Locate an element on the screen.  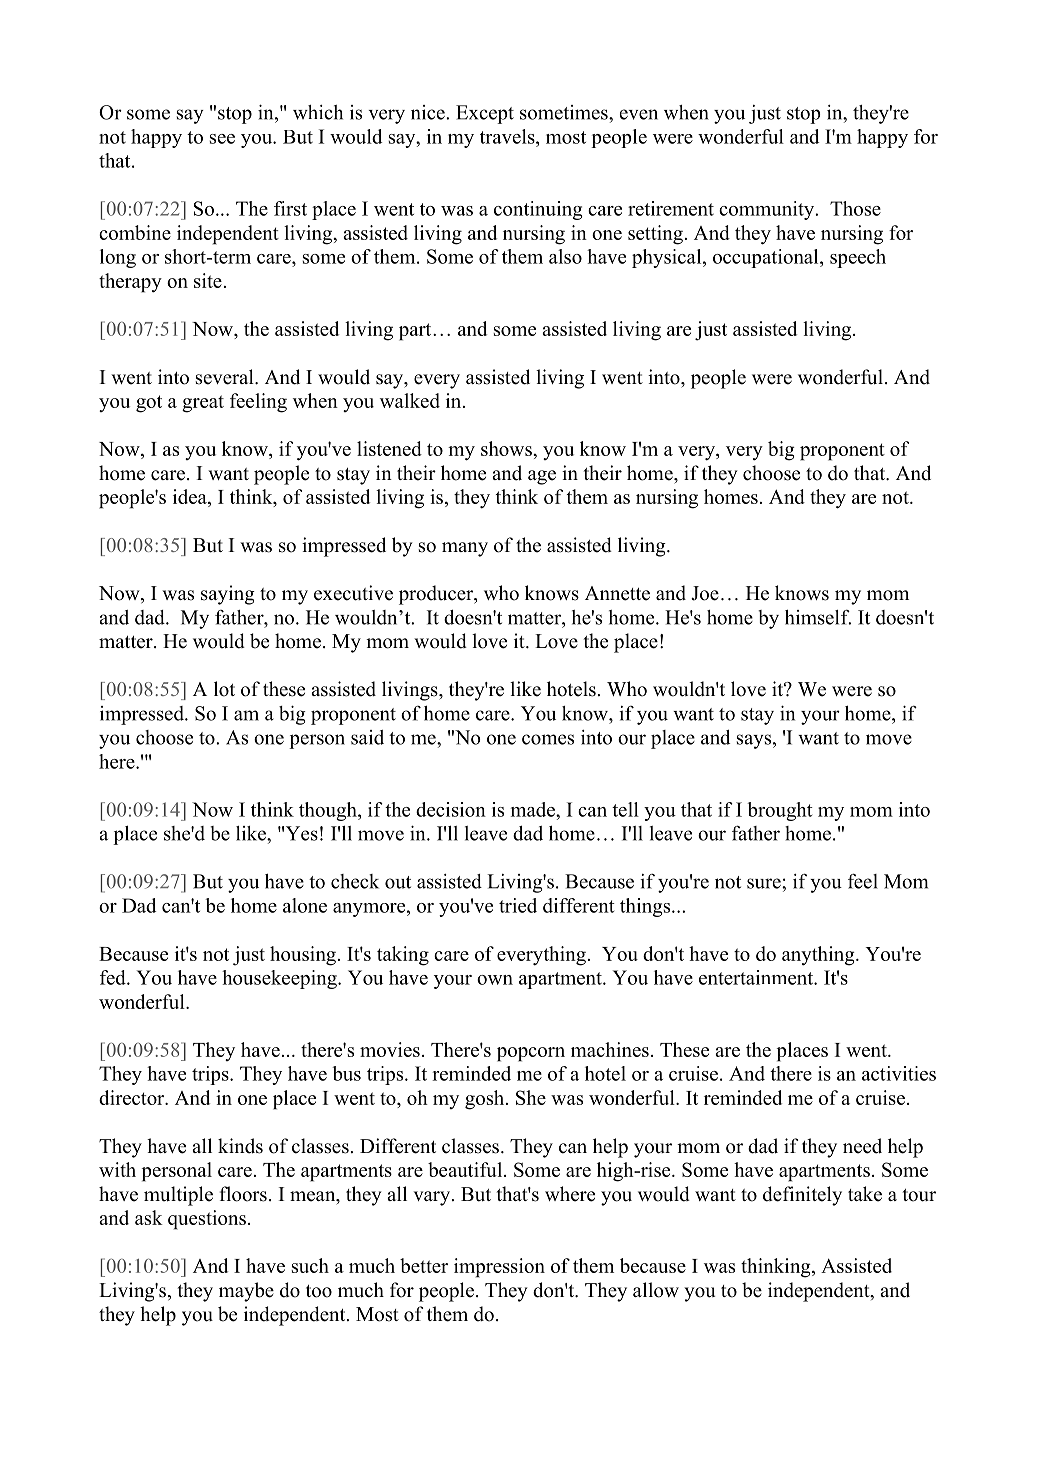
see is located at coordinates (222, 139).
